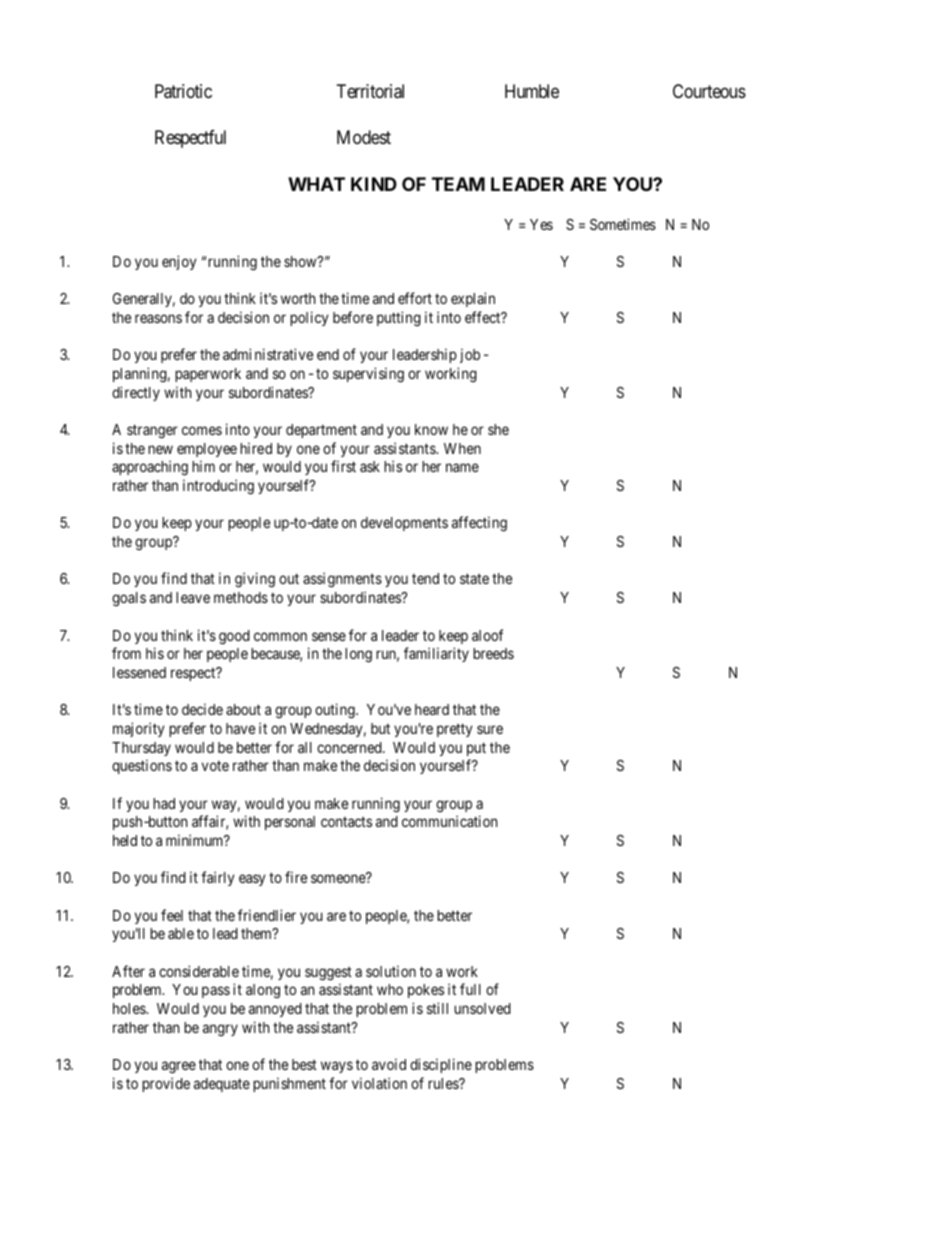 The height and width of the screenshot is (1233, 952). I want to click on Courteous, so click(709, 91).
